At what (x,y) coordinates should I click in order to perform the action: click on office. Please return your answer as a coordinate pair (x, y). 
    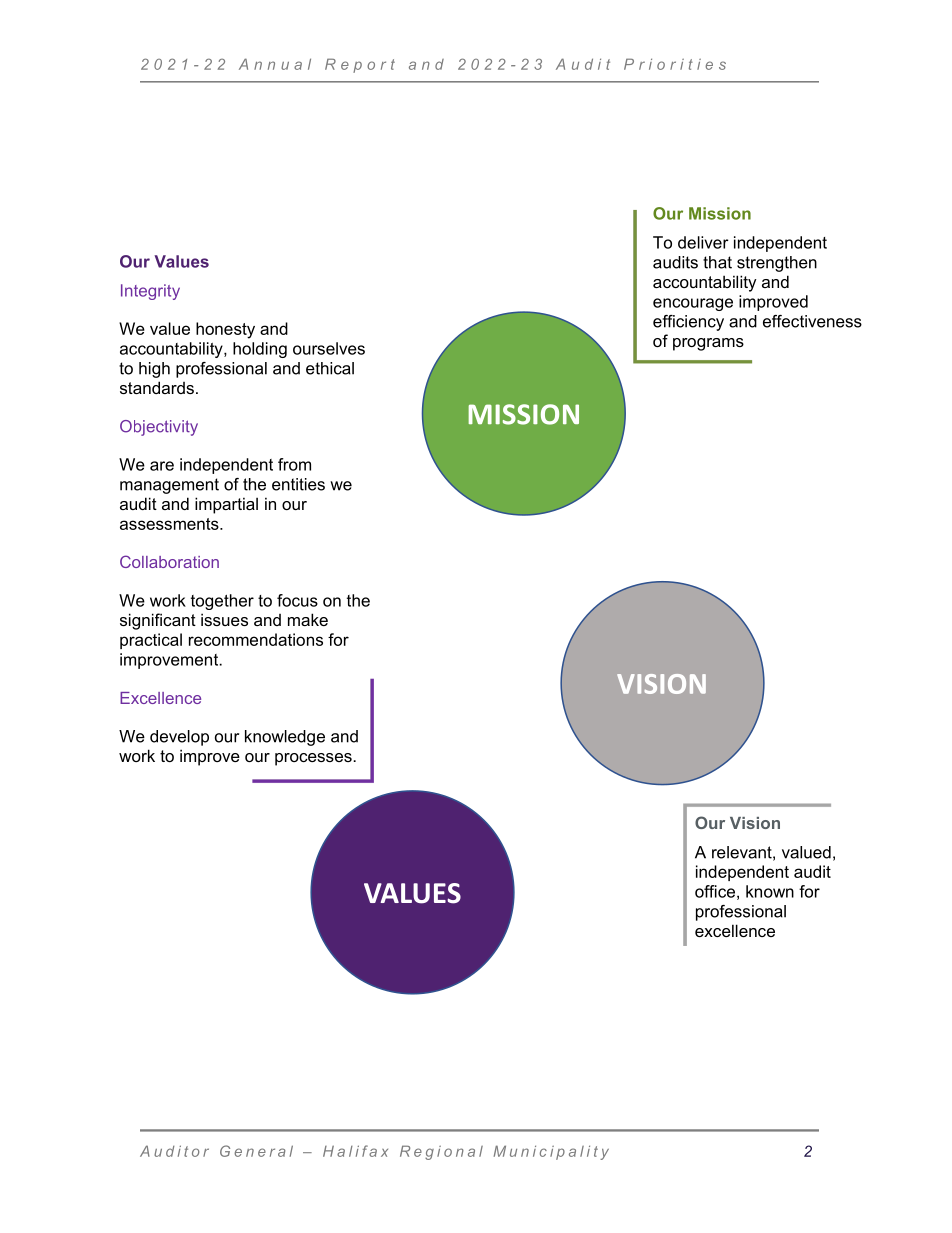
    Looking at the image, I should click on (715, 891).
